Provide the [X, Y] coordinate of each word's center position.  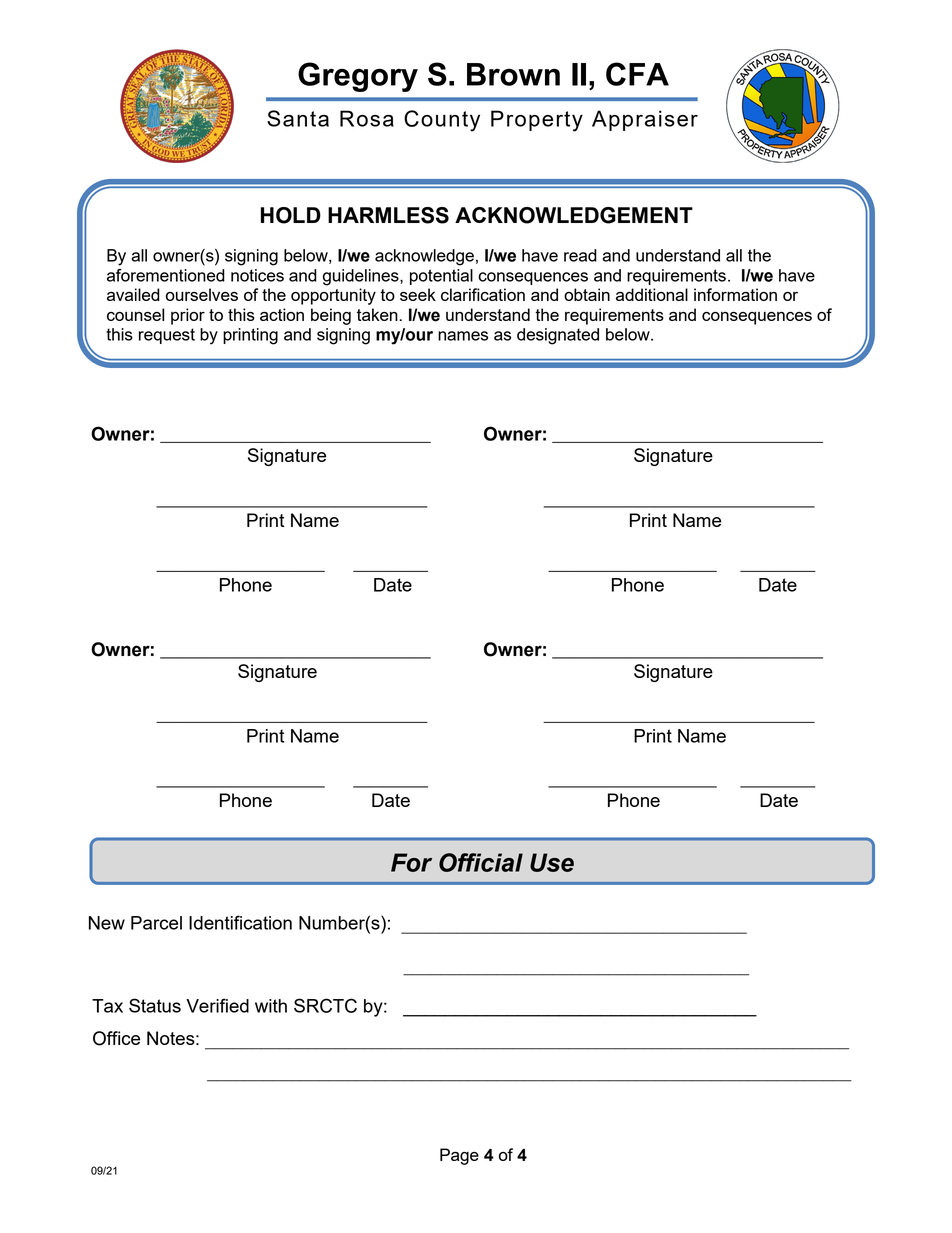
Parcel [156, 923]
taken [377, 314]
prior [188, 316]
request [167, 336]
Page [459, 1156]
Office [116, 1038]
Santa [298, 118]
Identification [240, 922]
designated [558, 336]
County [442, 121]
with [271, 1006]
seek [418, 294]
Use [552, 862]
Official [481, 862]
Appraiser [645, 120]
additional [652, 294]
